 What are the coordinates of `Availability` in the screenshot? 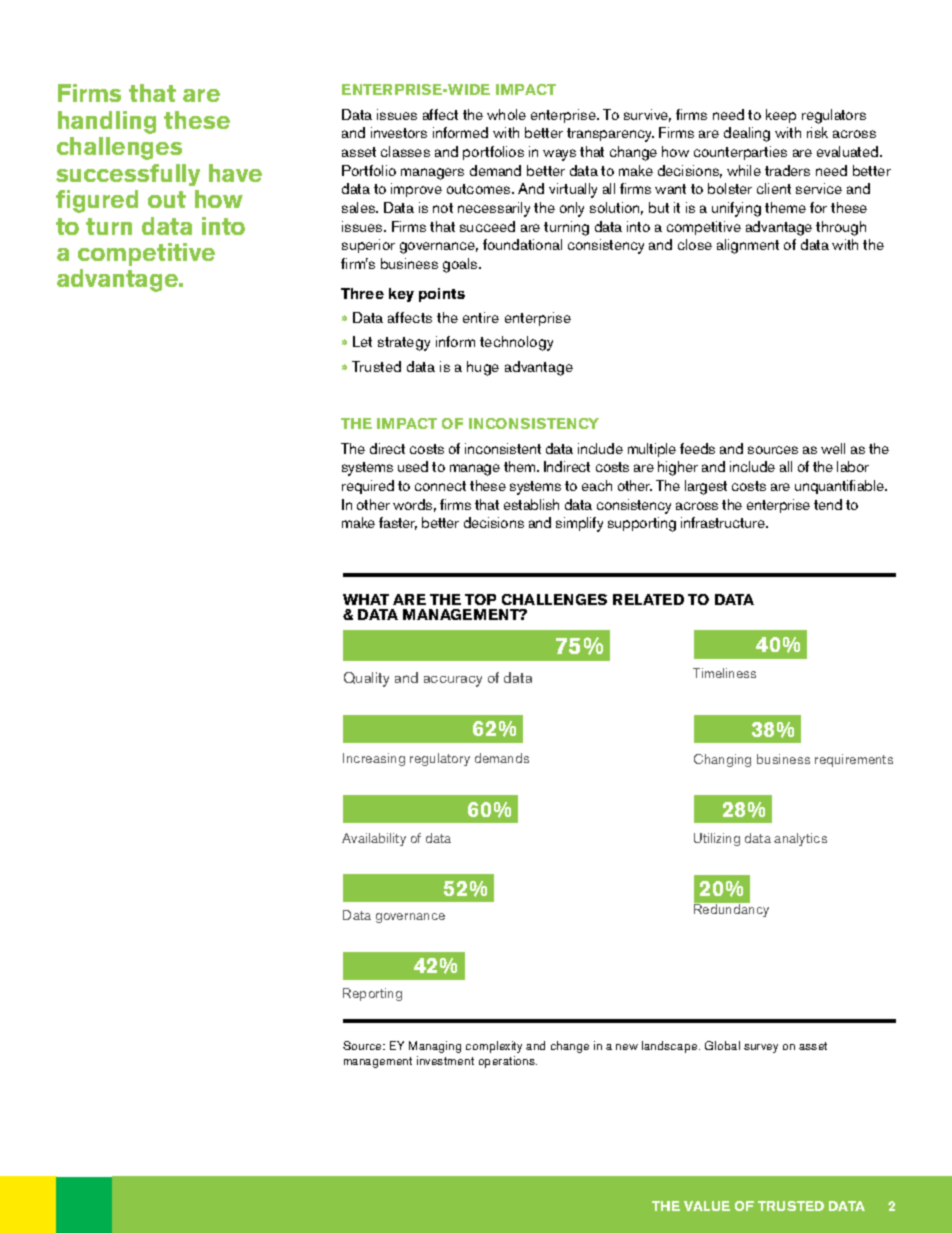 It's located at (374, 839).
